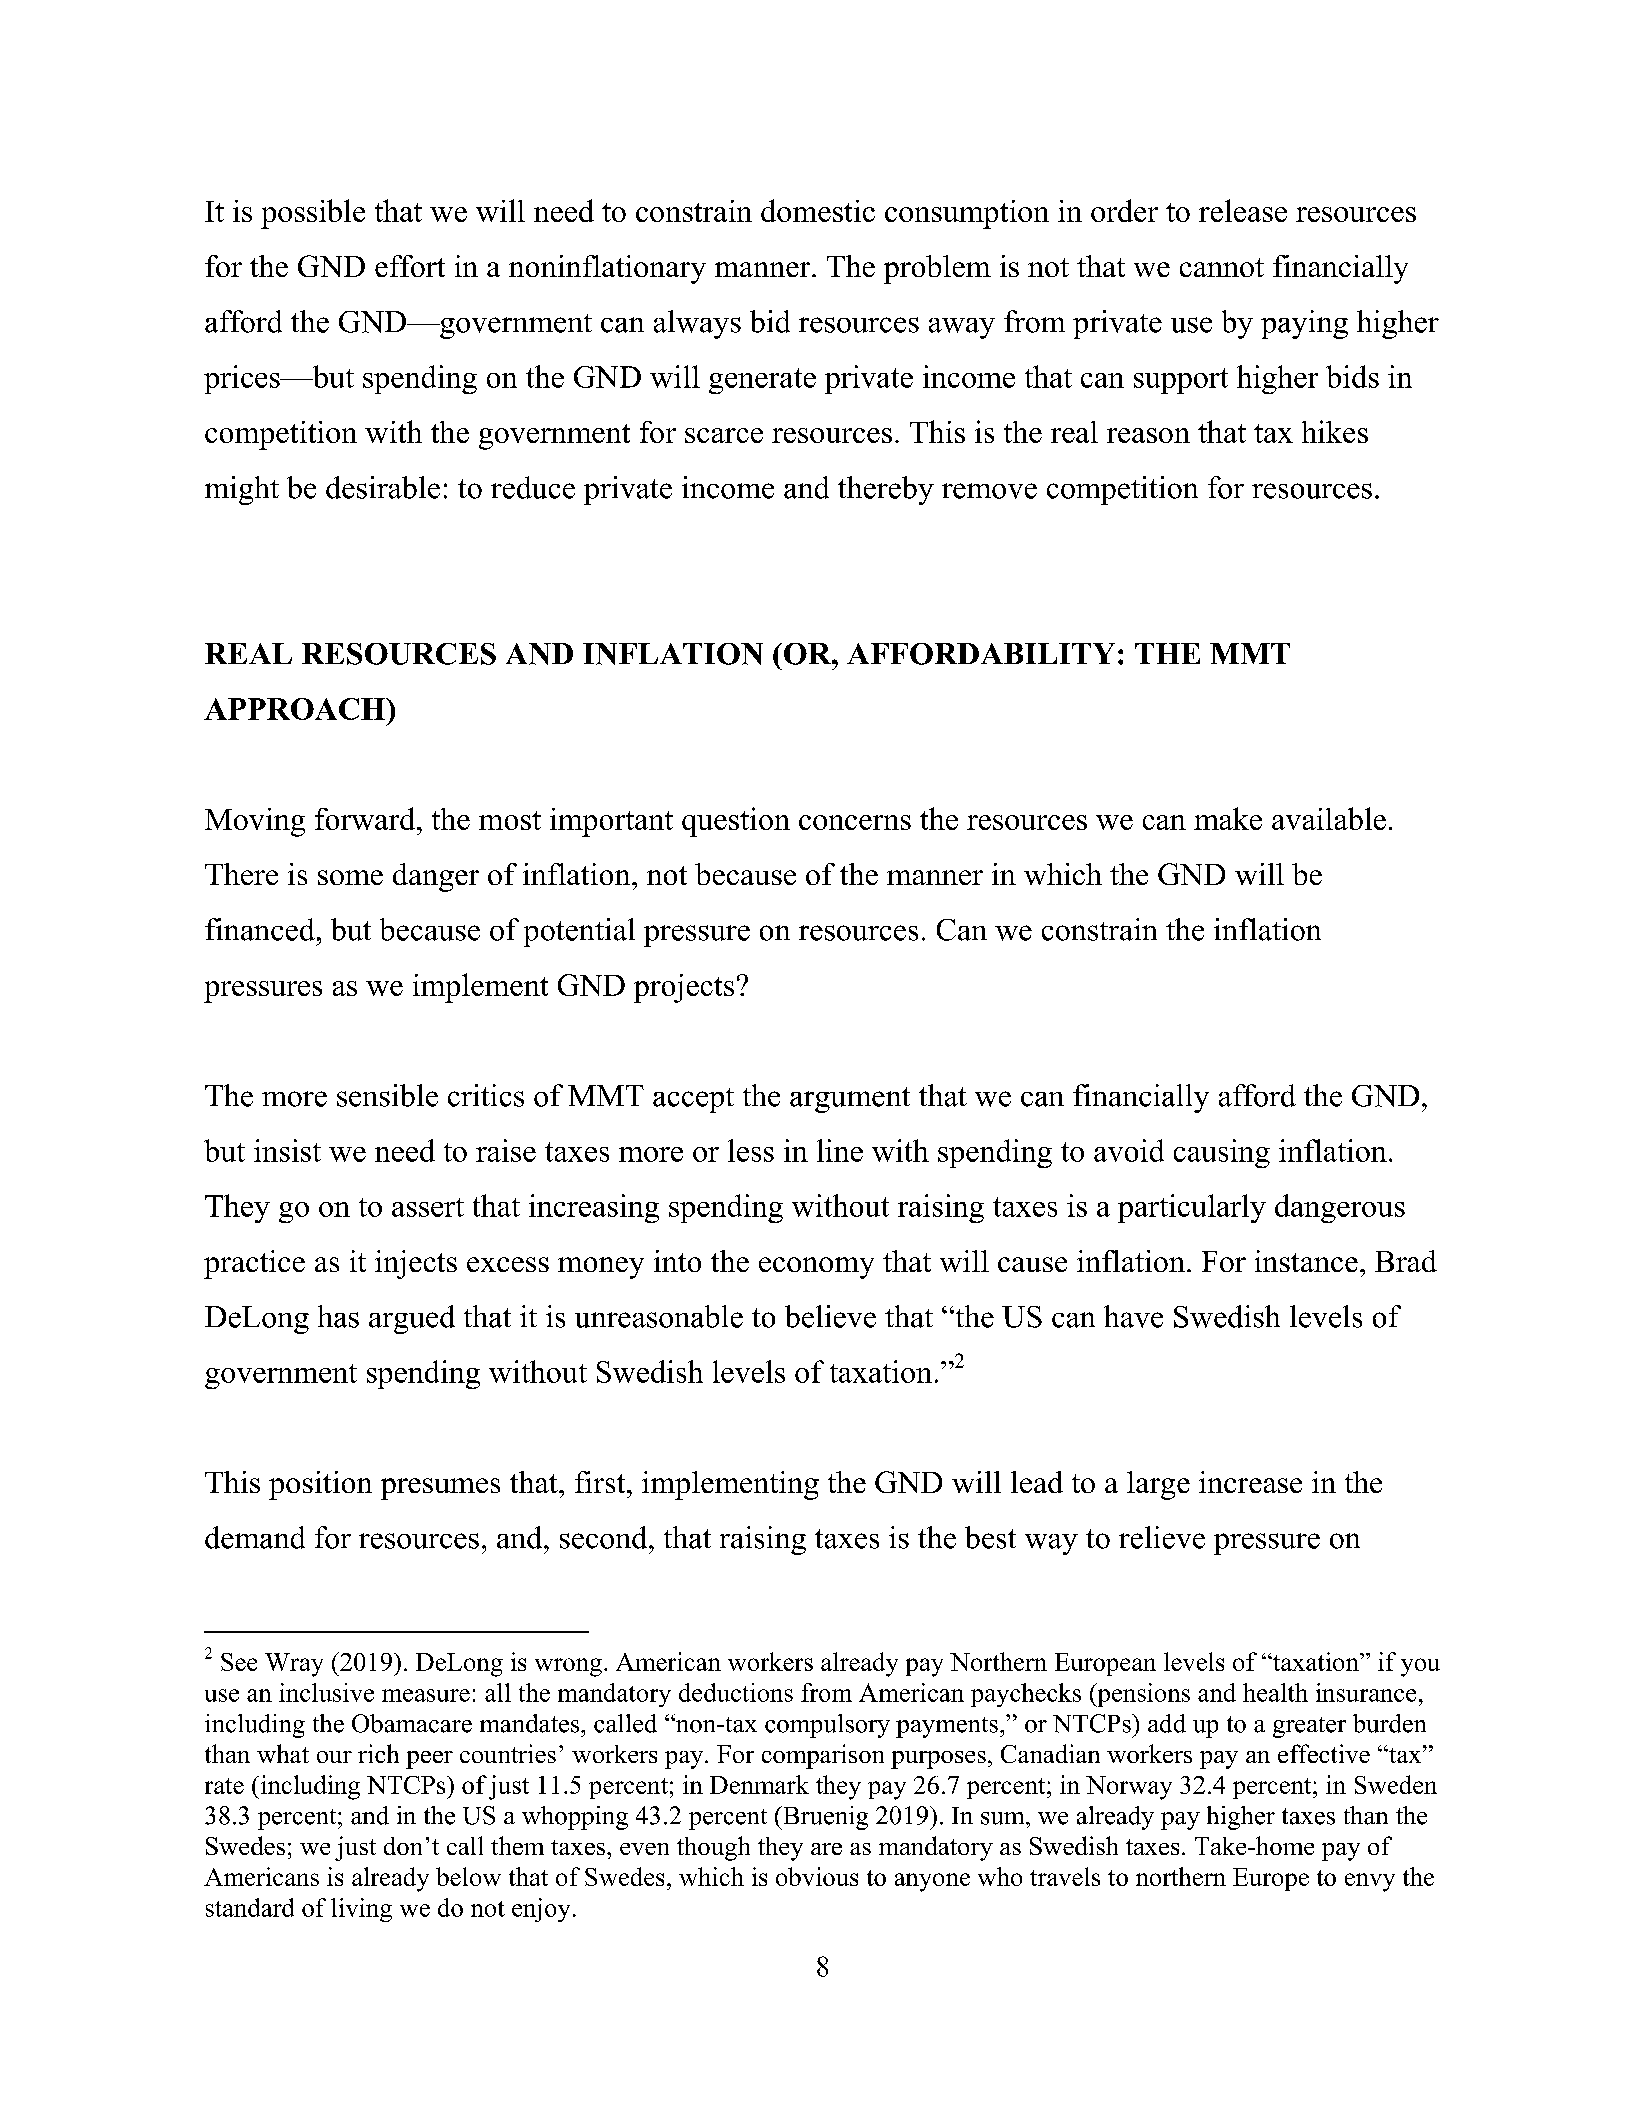 Image resolution: width=1634 pixels, height=2115 pixels. What do you see at coordinates (361, 1910) in the screenshot?
I see `living` at bounding box center [361, 1910].
